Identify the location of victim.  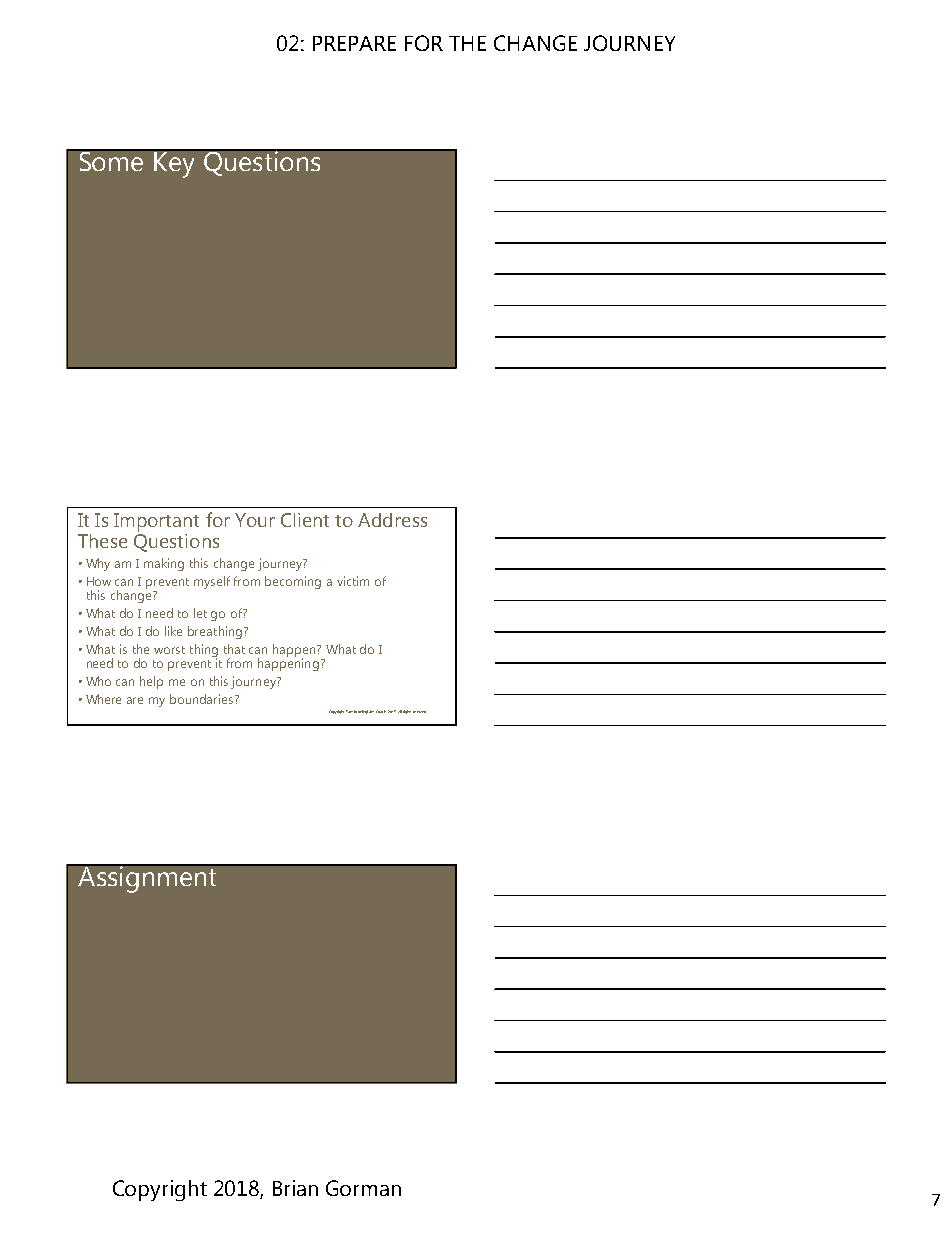
(353, 581).
